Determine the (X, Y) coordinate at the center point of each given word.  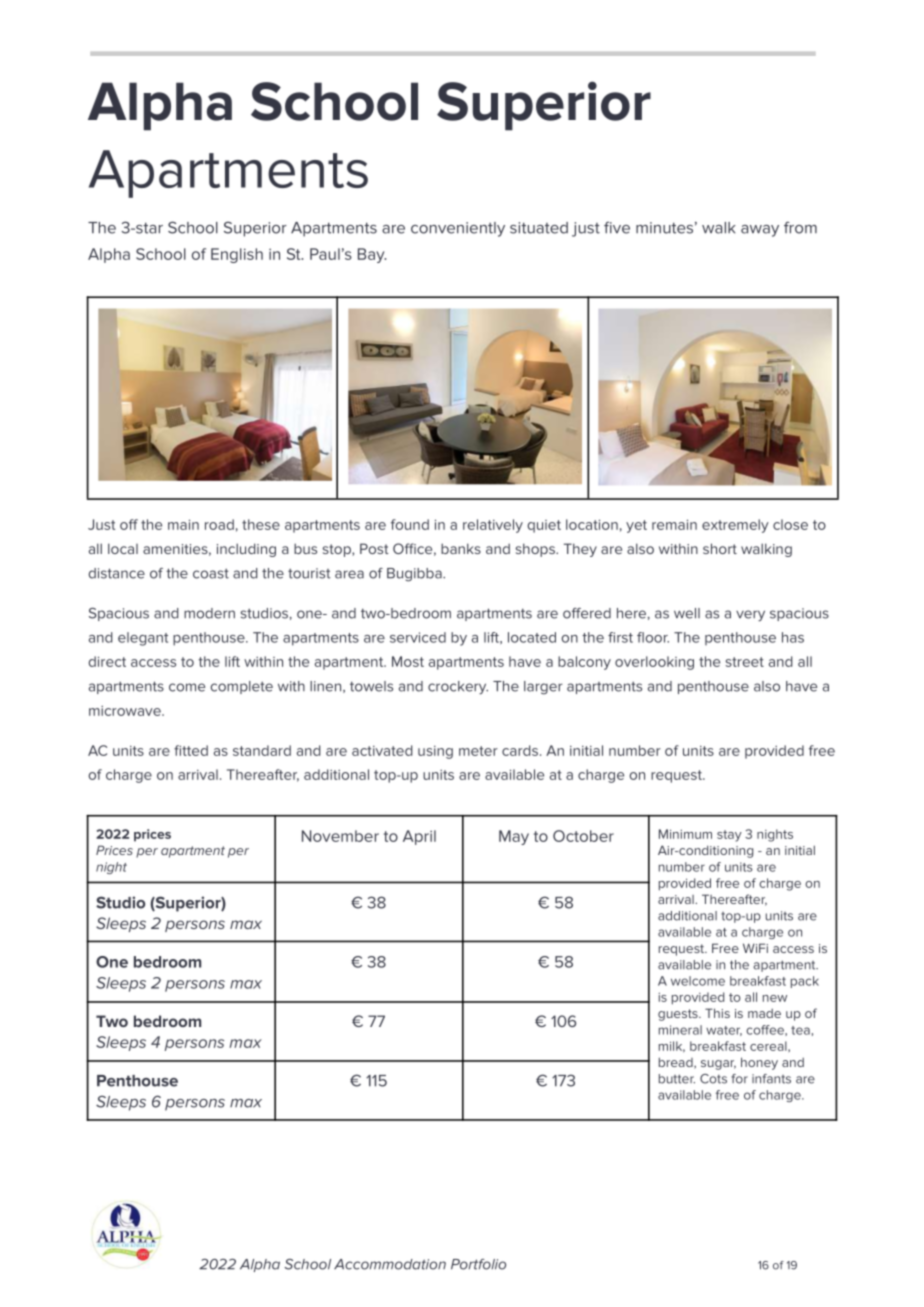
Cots (713, 1079)
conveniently (458, 229)
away (760, 231)
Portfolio (478, 1264)
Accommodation (390, 1264)
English (237, 255)
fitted (191, 750)
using (435, 752)
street (744, 662)
